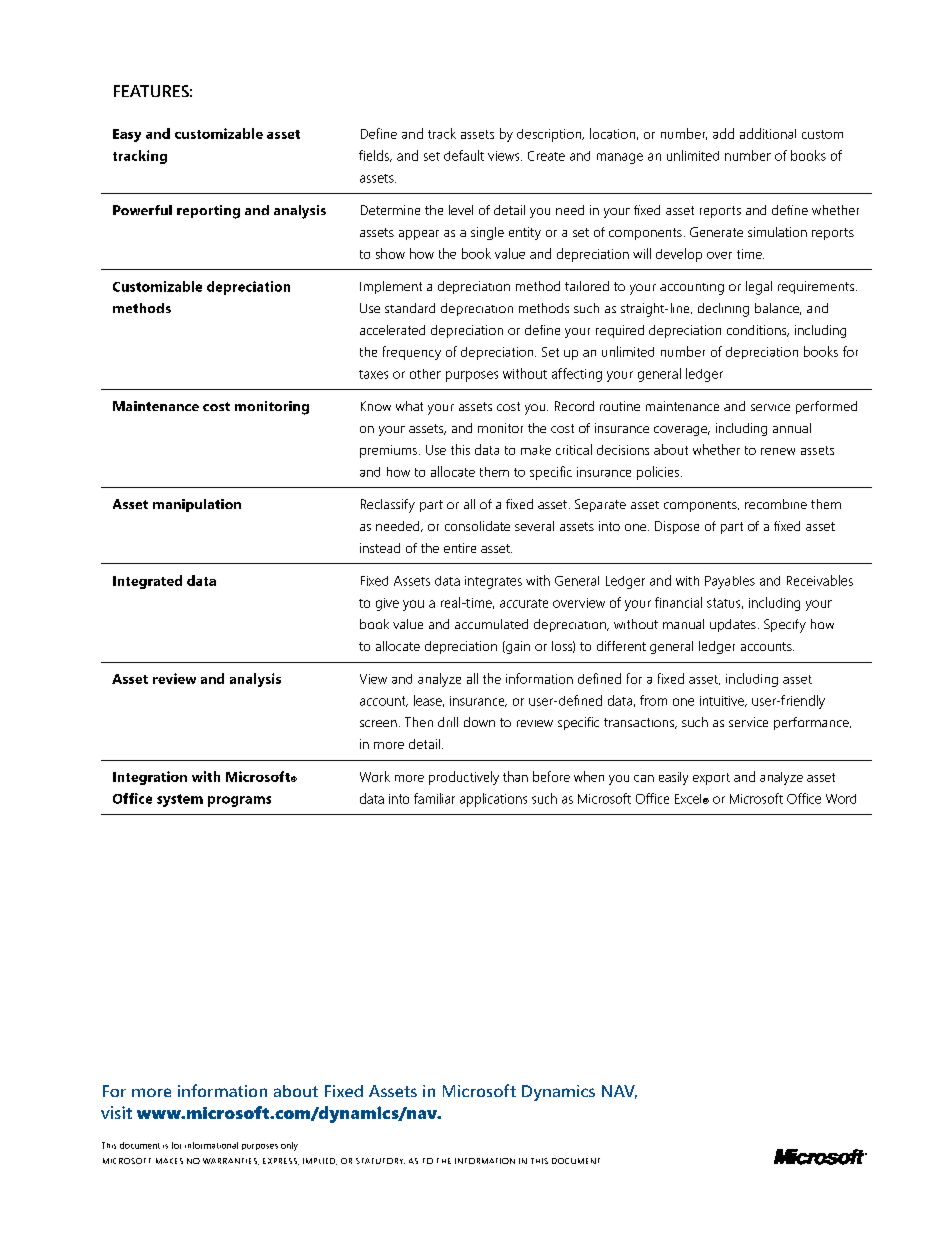 The height and width of the image is (1233, 952). Describe the element at coordinates (231, 1161) in the image. I see `WARRANTIES` at that location.
